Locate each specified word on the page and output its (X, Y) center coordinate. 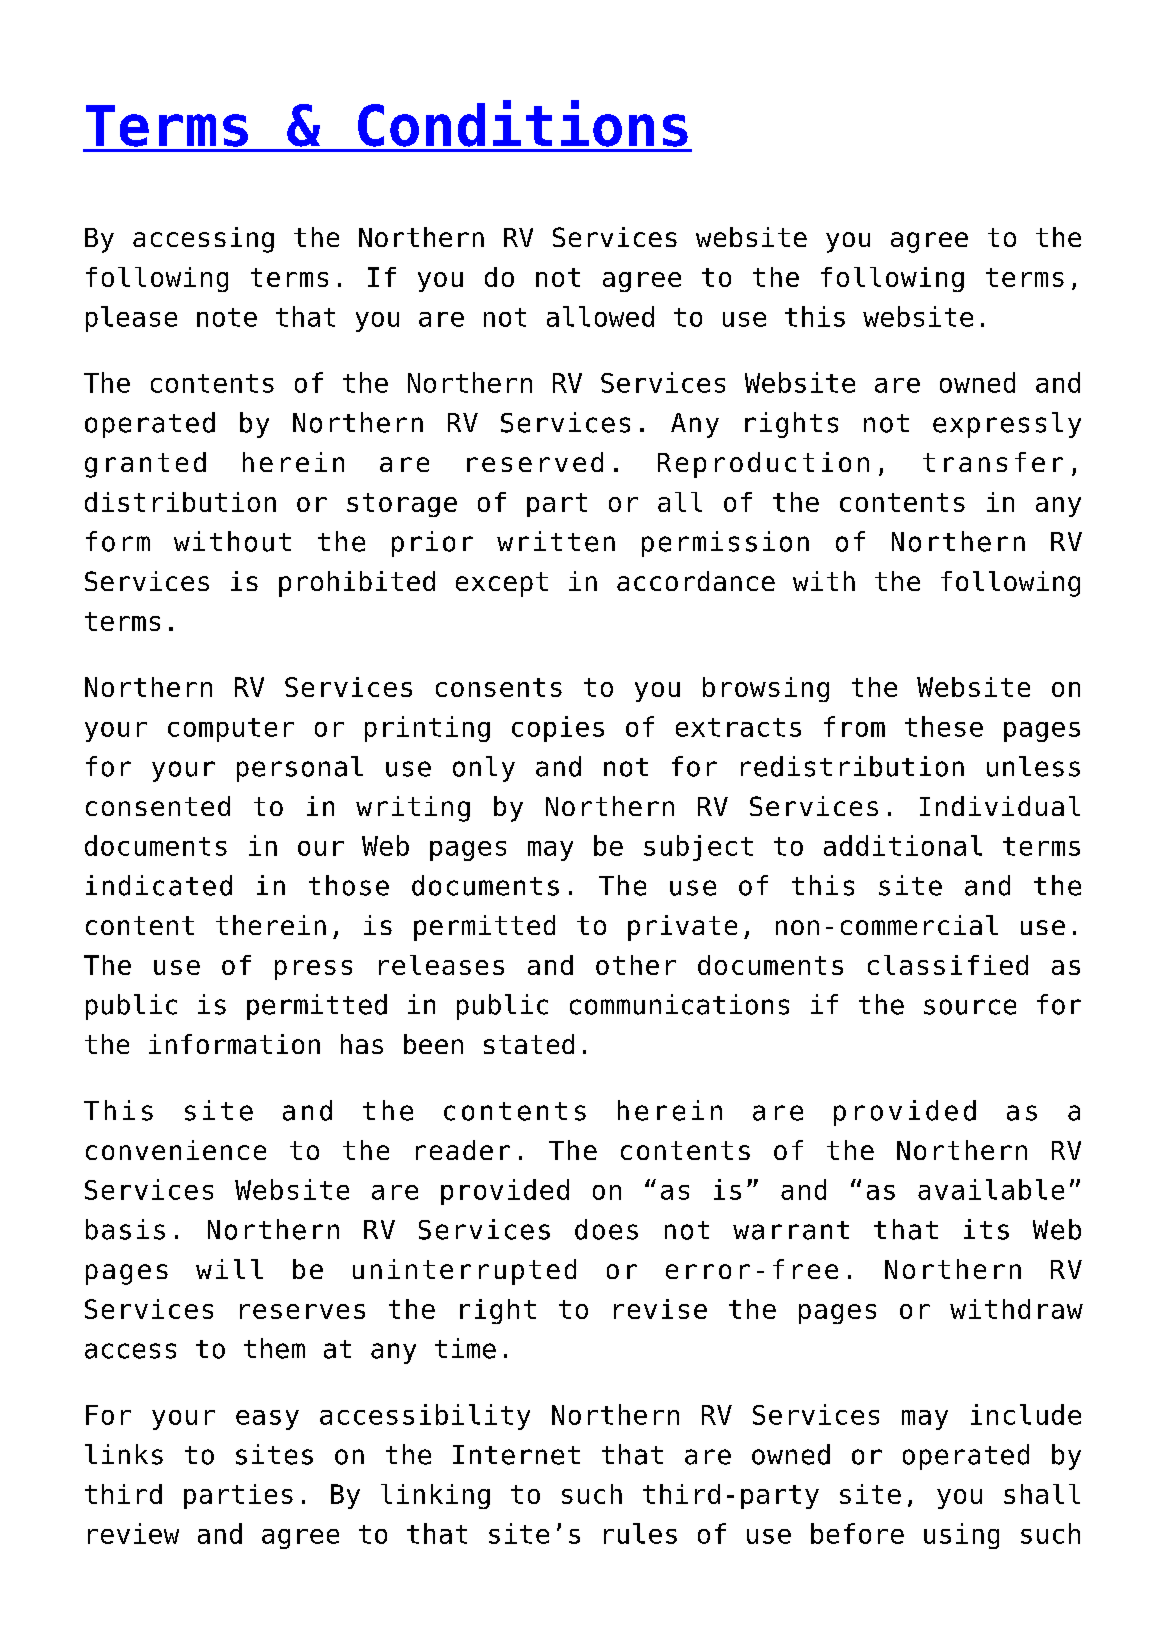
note (227, 317)
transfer (993, 462)
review (133, 1533)
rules (640, 1533)
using (961, 1536)
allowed (600, 316)
